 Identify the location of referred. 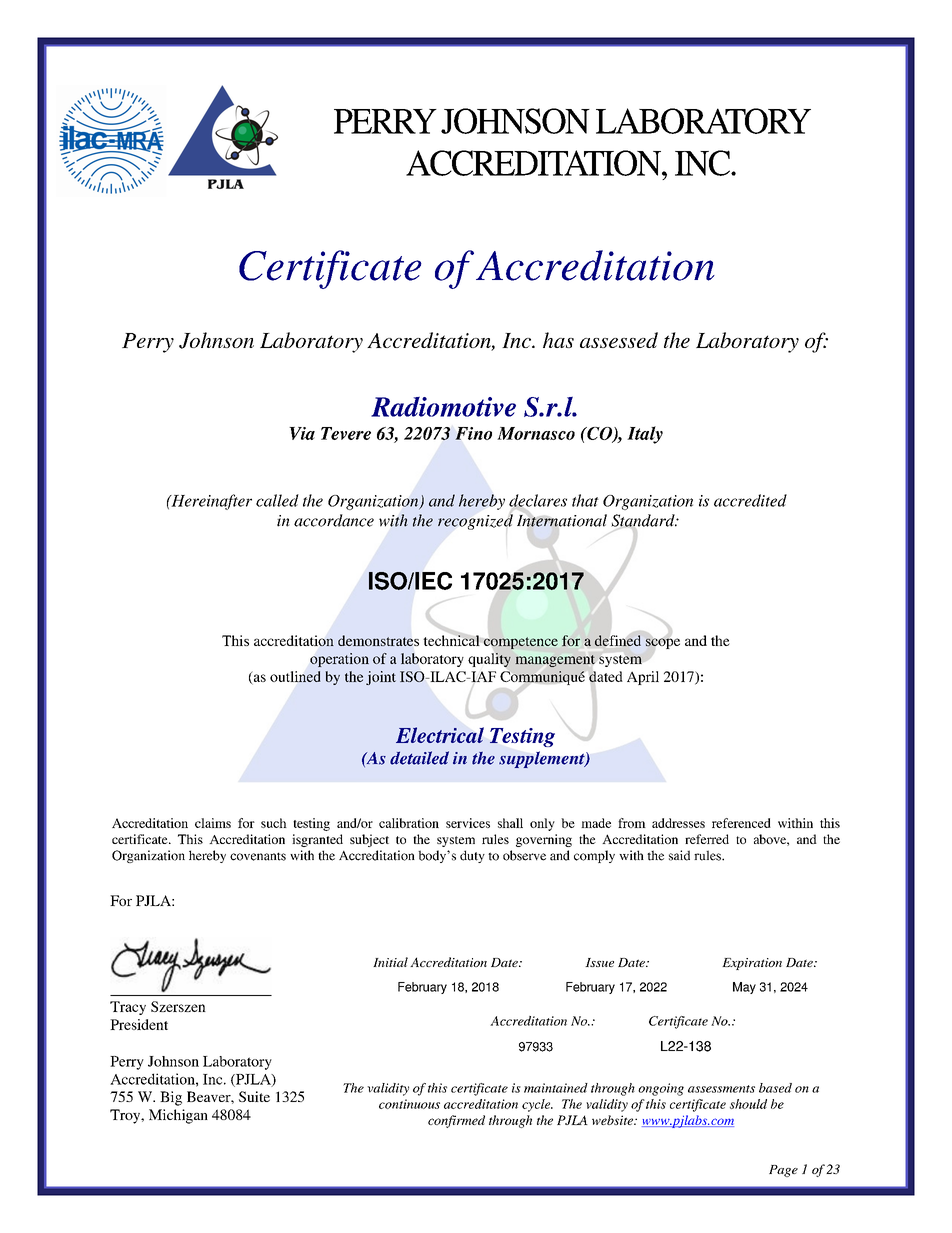
(707, 839).
